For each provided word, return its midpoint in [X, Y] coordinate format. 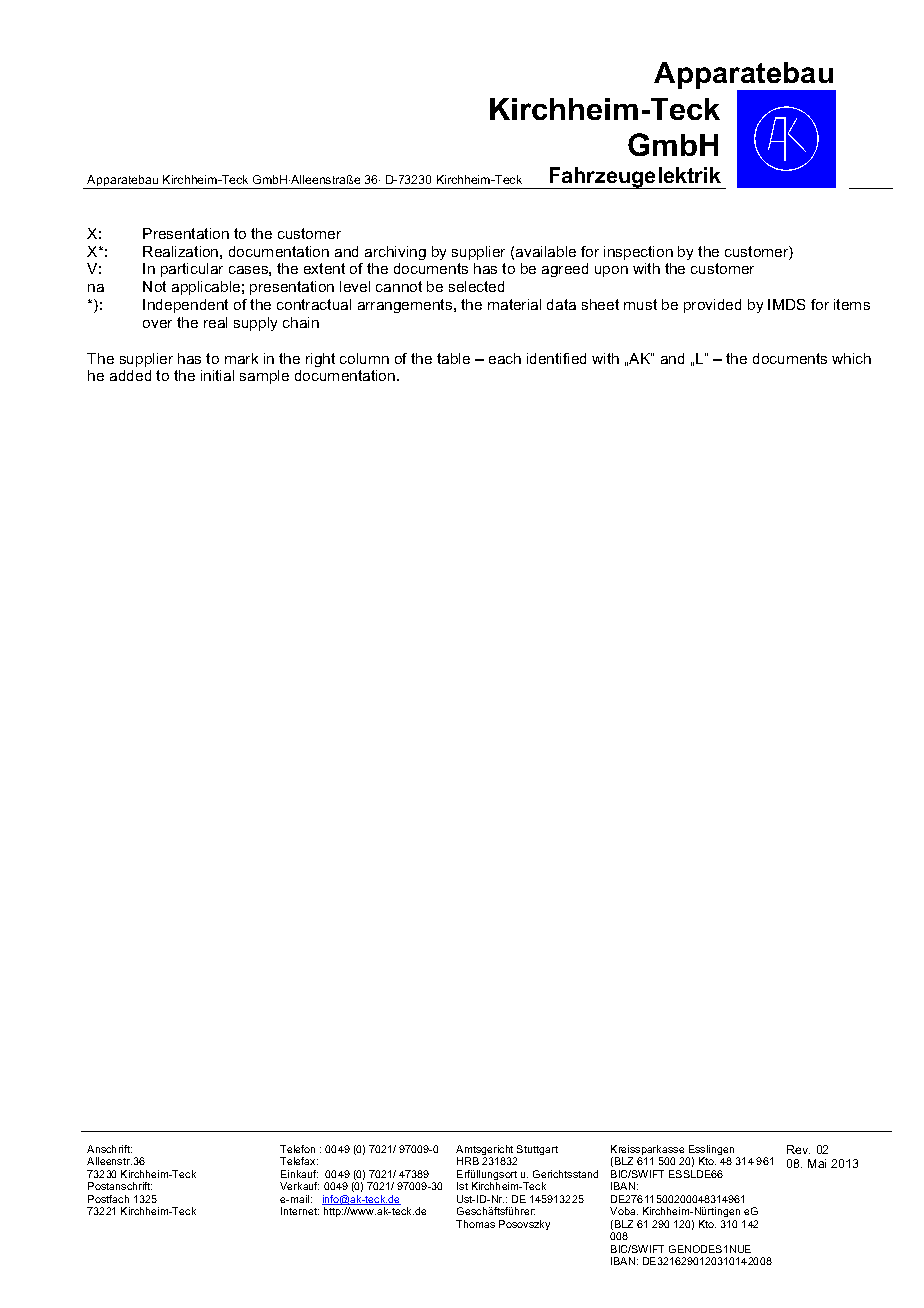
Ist [462, 1186]
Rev [798, 1149]
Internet [300, 1211]
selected [476, 286]
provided [712, 306]
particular [192, 270]
